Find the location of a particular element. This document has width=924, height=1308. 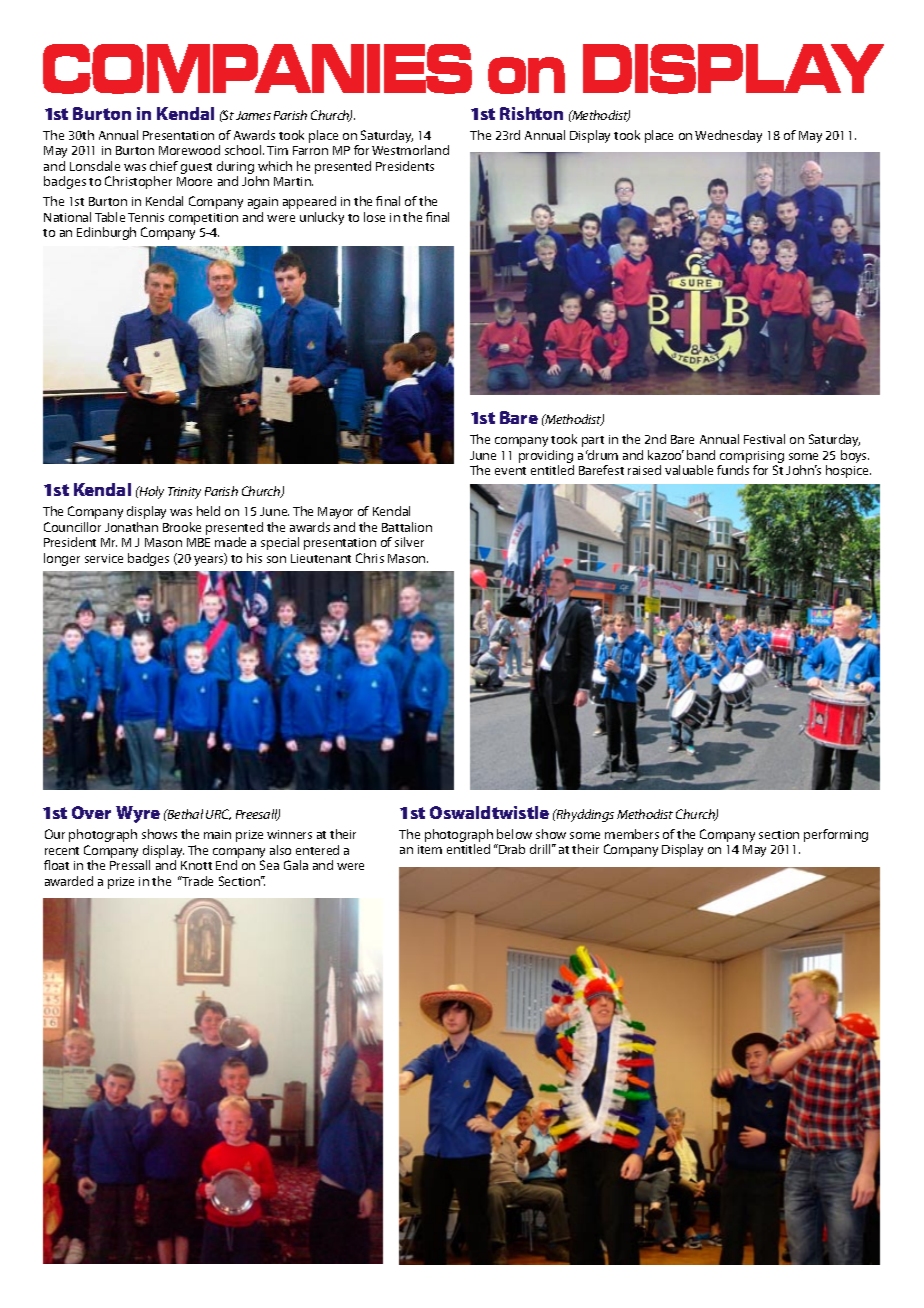

chief is located at coordinates (164, 166).
